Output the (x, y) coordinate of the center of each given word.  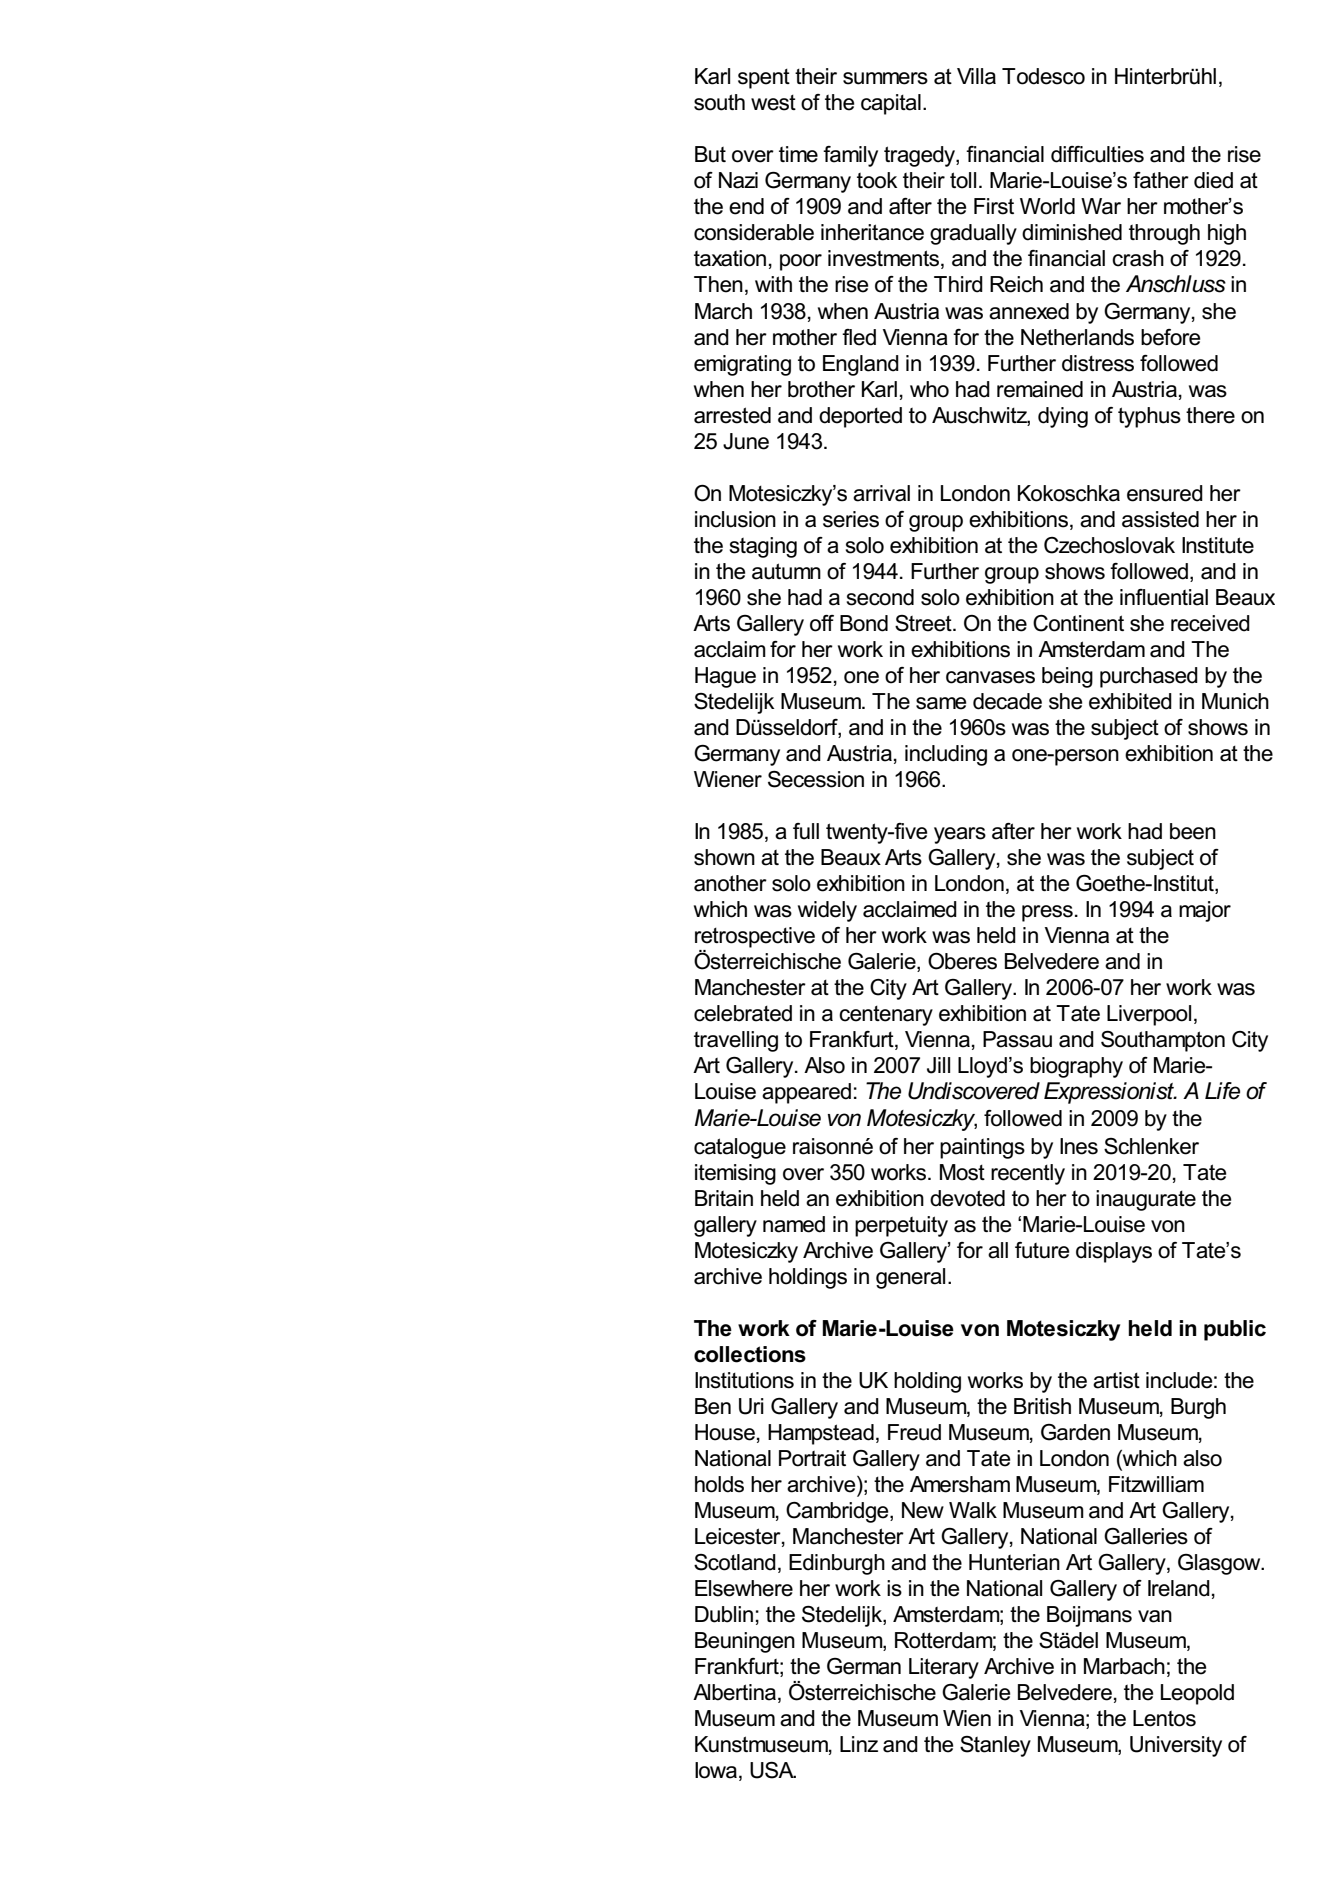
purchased (1149, 677)
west (773, 103)
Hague (725, 677)
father (1161, 180)
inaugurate (1146, 1200)
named (794, 1224)
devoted (967, 1198)
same (941, 703)
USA (773, 1770)
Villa (976, 76)
